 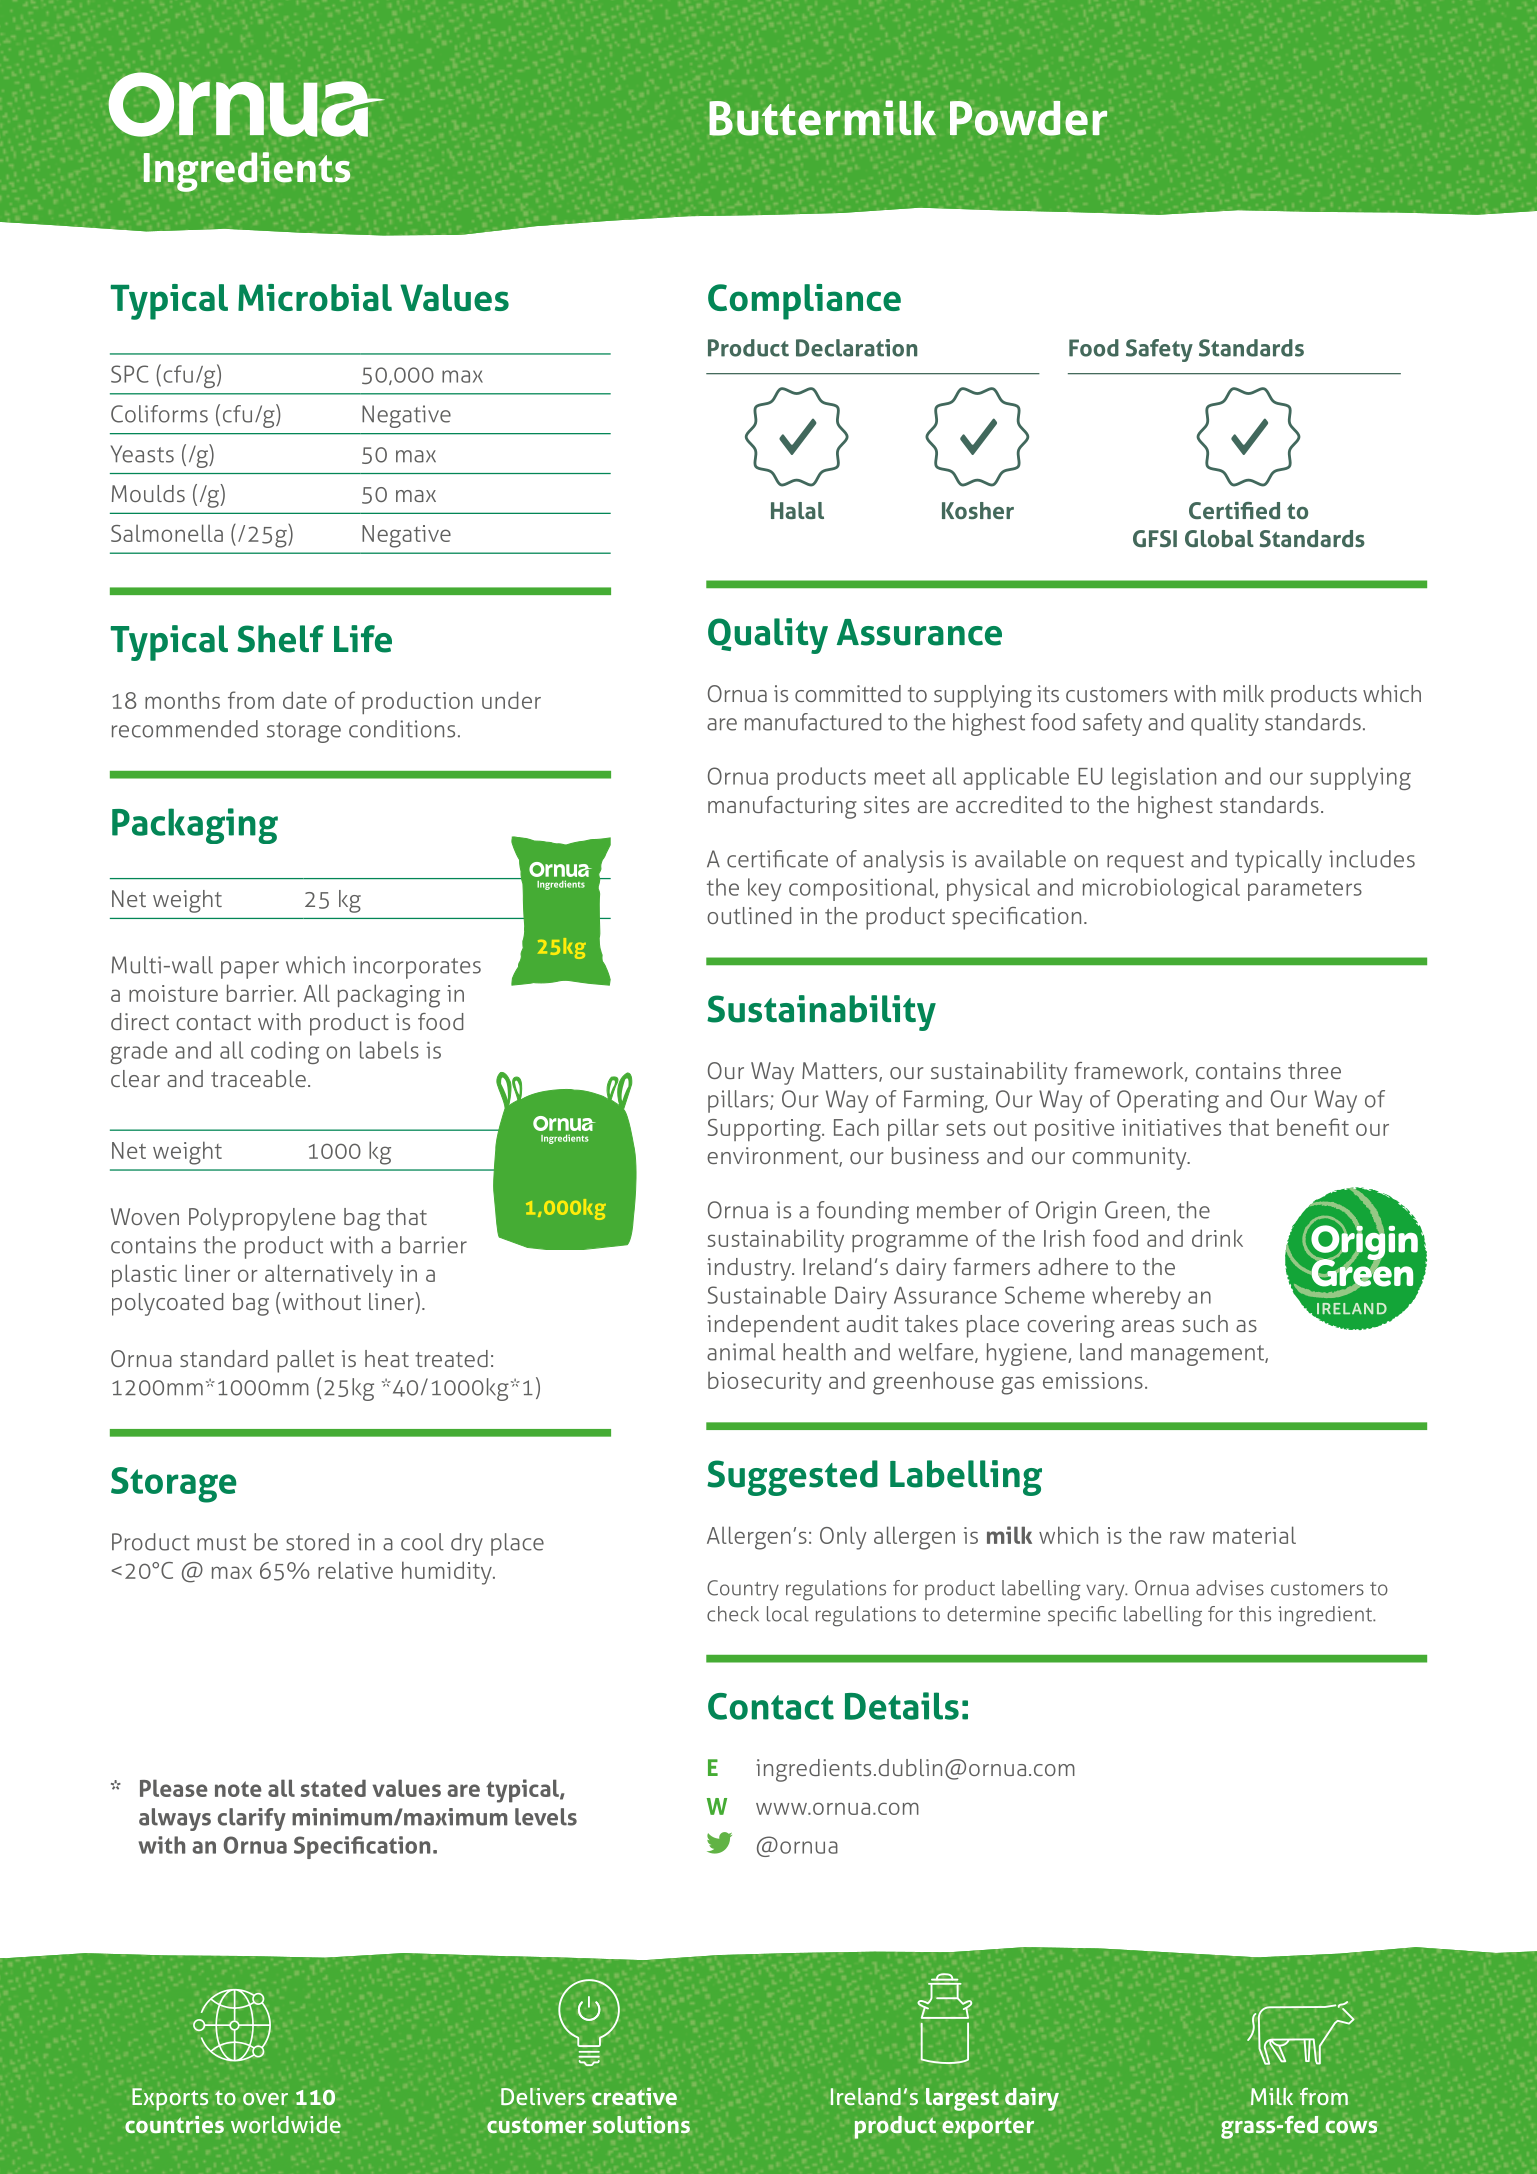 What do you see at coordinates (250, 970) in the page?
I see `paper` at bounding box center [250, 970].
